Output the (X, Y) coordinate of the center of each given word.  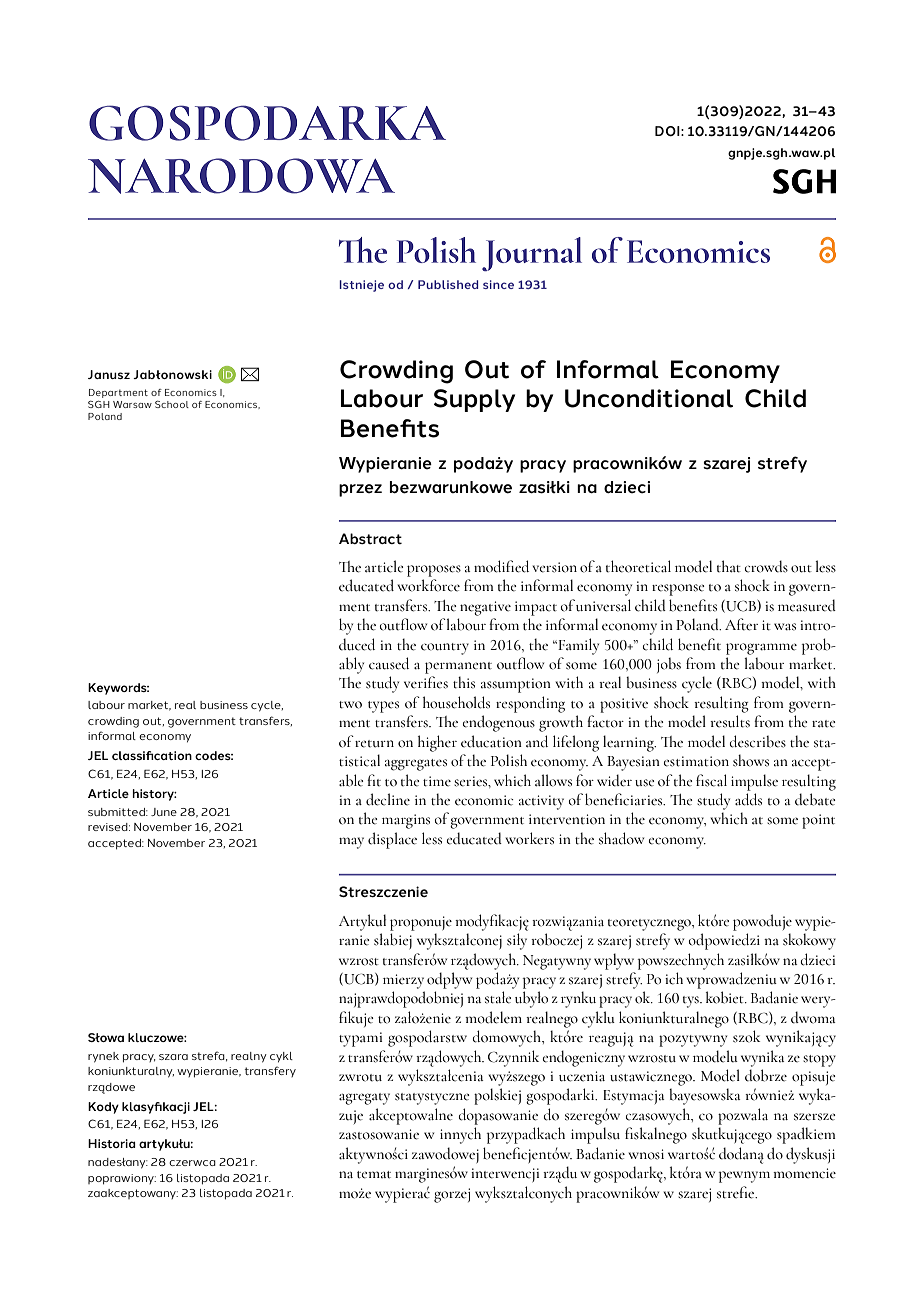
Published (448, 284)
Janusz (109, 374)
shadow (621, 838)
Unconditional (649, 398)
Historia (112, 1143)
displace (392, 840)
